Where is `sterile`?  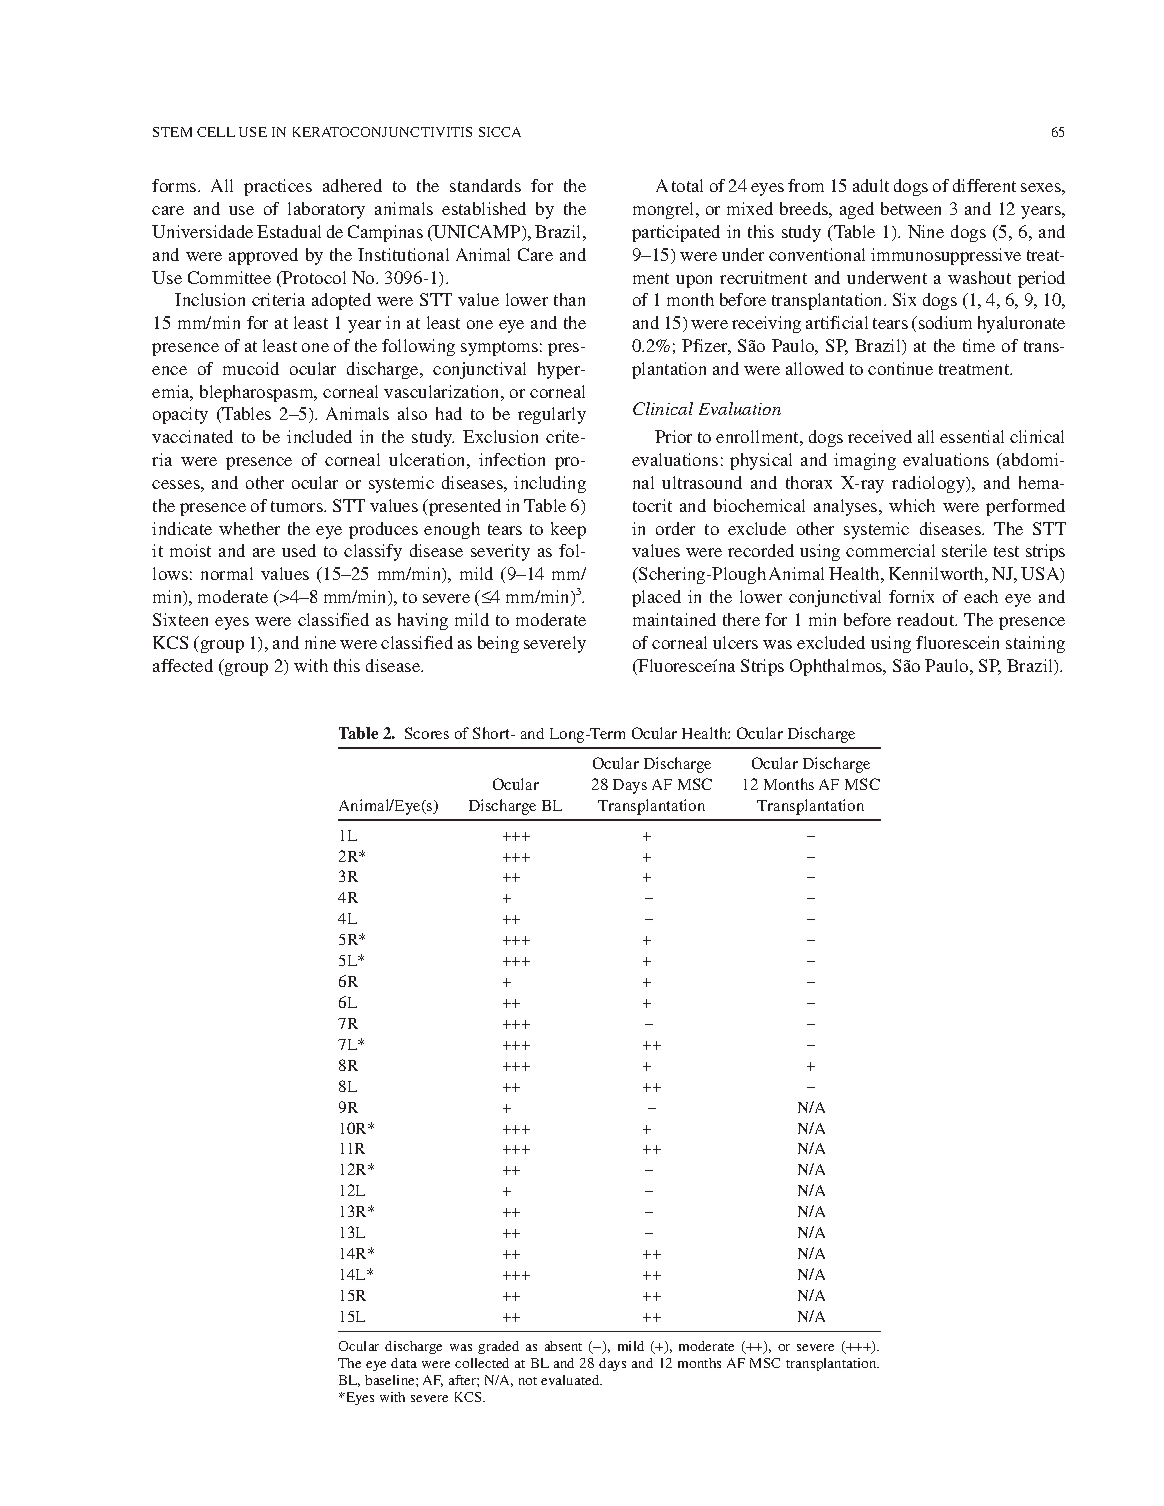
sterile is located at coordinates (964, 550).
